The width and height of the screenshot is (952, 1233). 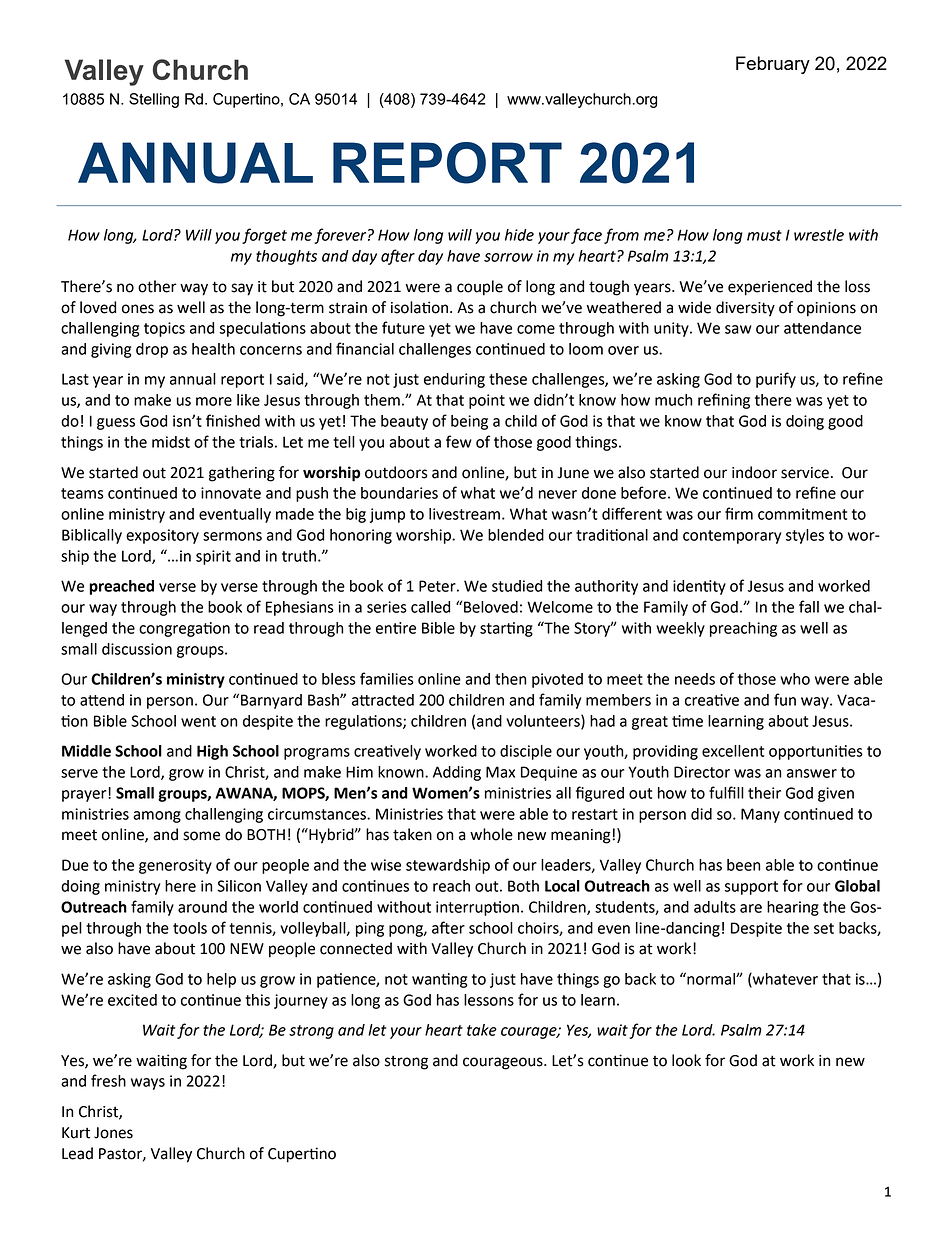 I want to click on February, so click(x=773, y=65).
